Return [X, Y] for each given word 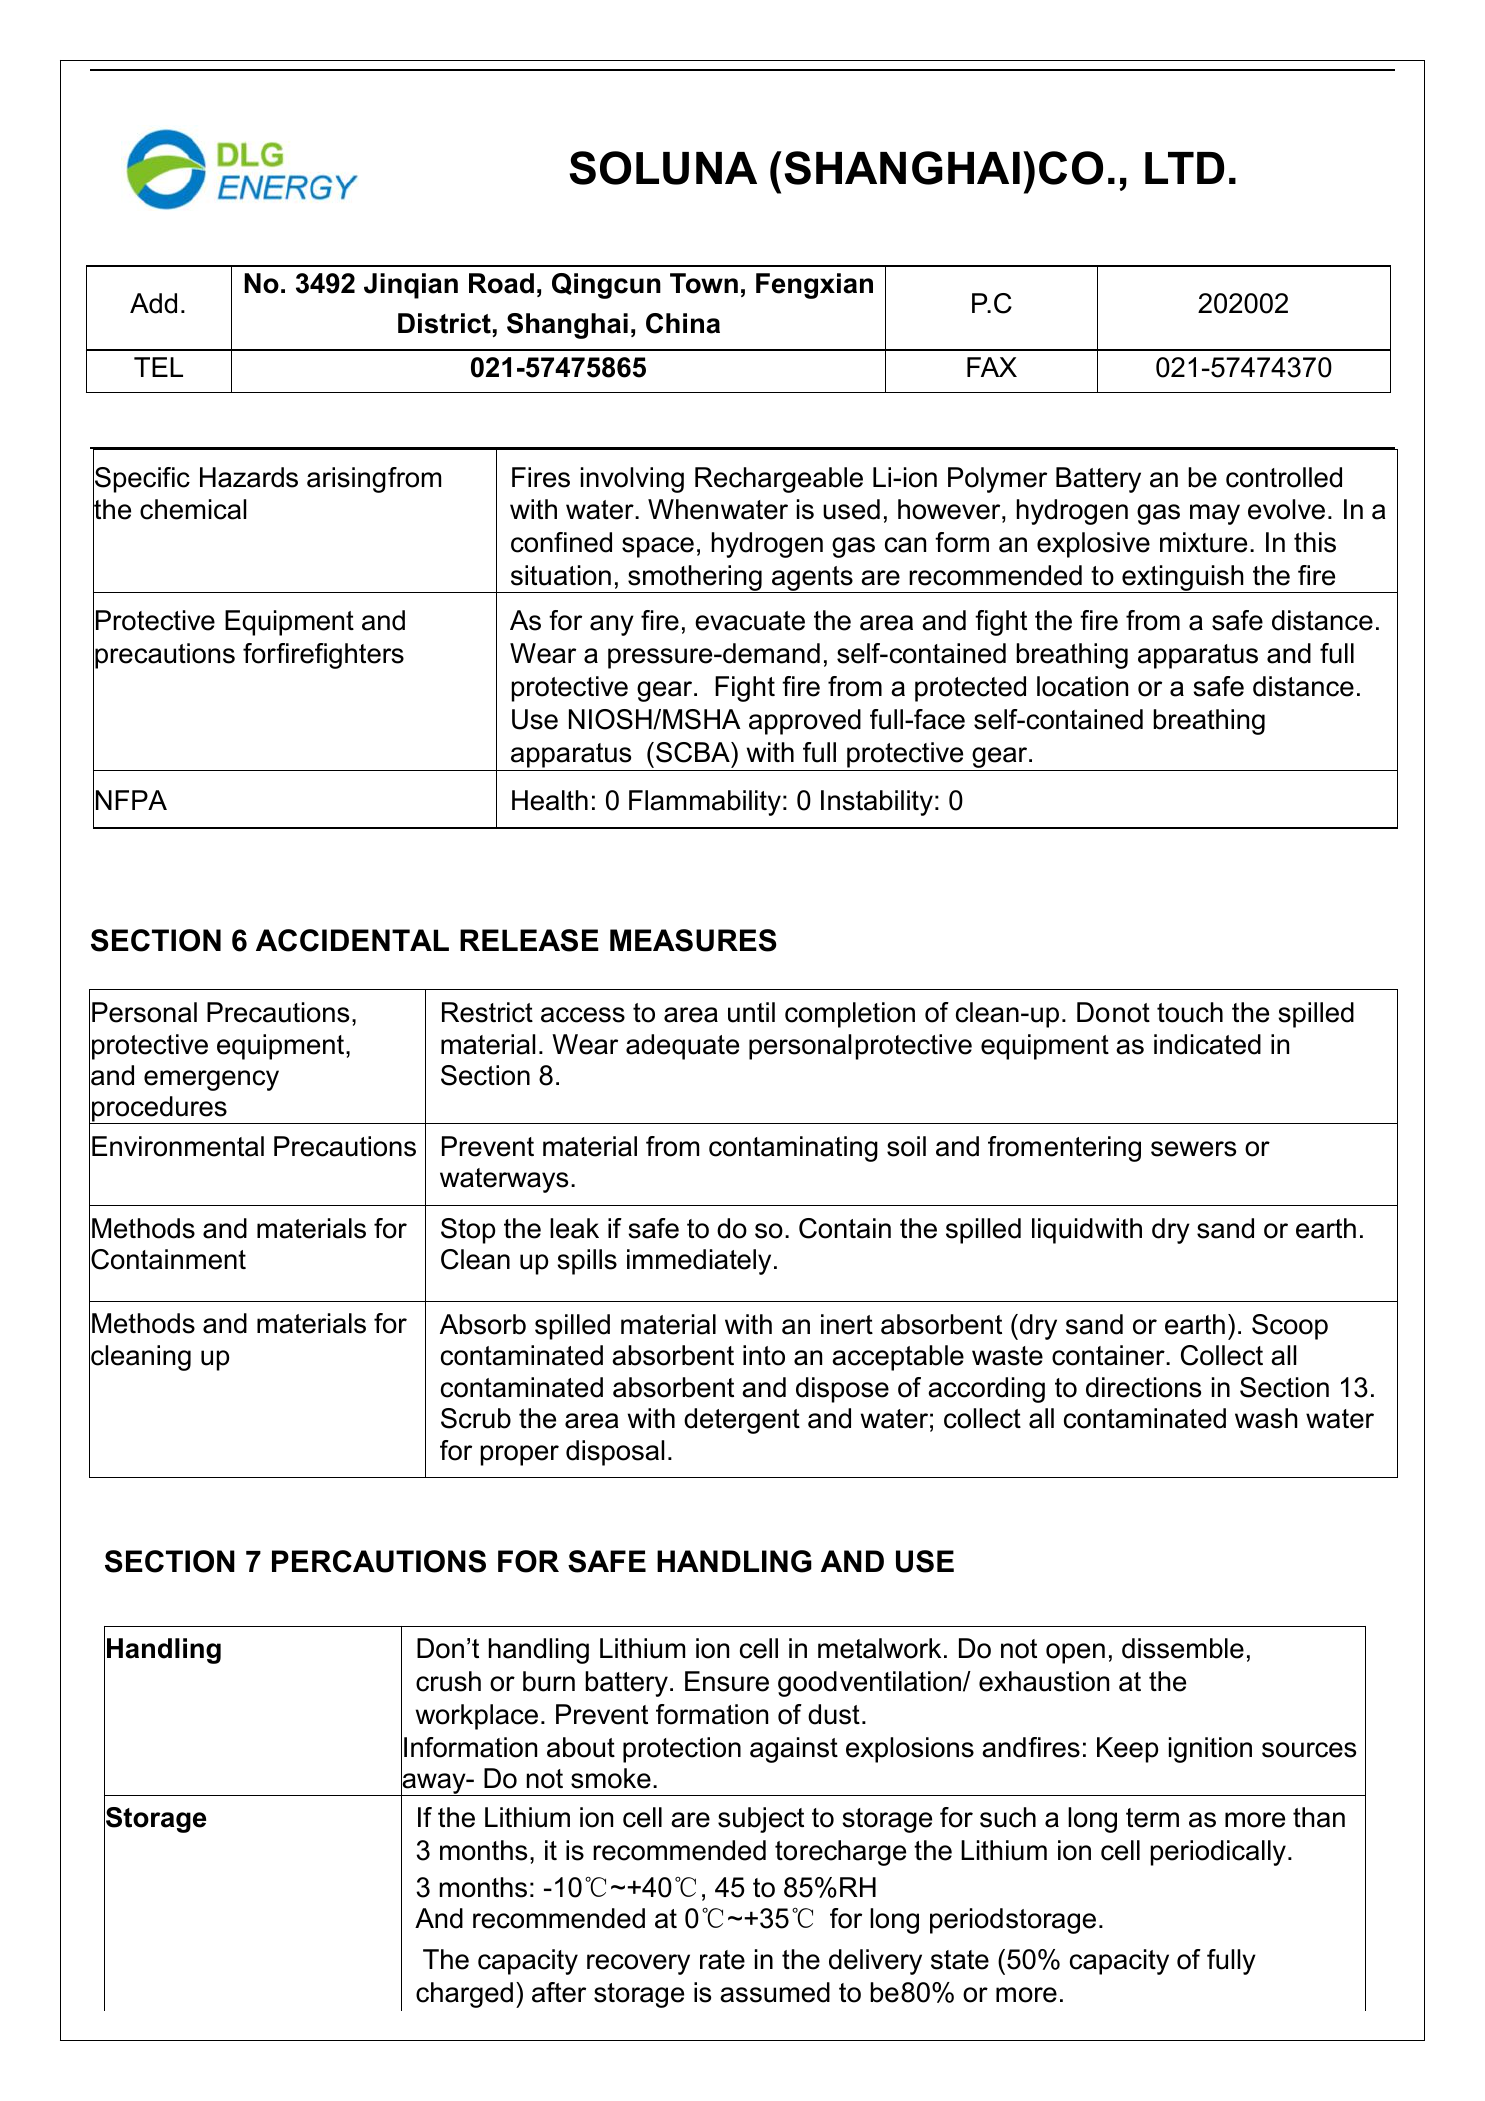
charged [464, 1995]
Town [704, 283]
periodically [1218, 1853]
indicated [1207, 1044]
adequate [682, 1047]
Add [153, 303]
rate [722, 1960]
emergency [211, 1080]
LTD [1184, 168]
